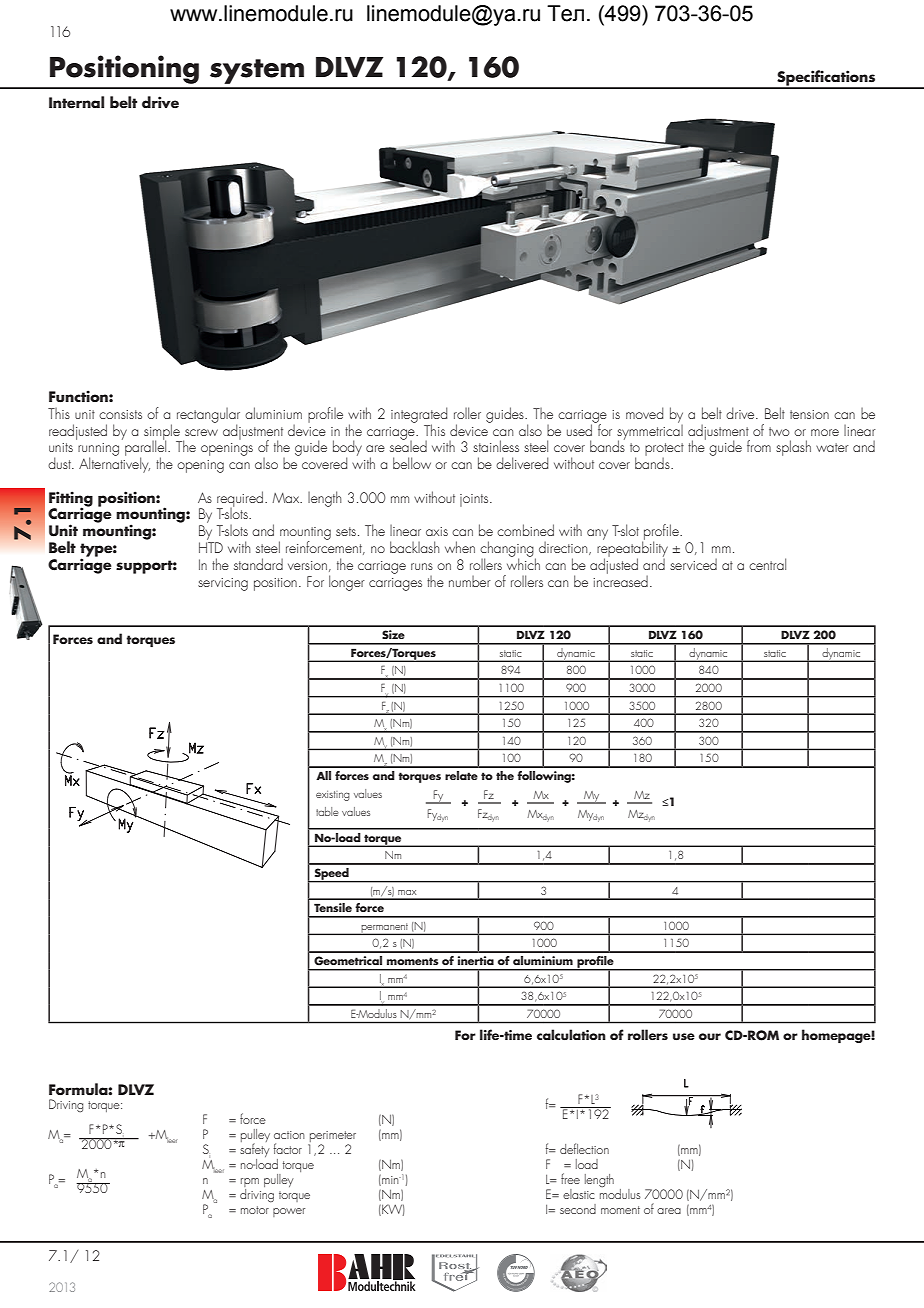 The image size is (924, 1308). Describe the element at coordinates (570, 1178) in the screenshot. I see `free` at that location.
